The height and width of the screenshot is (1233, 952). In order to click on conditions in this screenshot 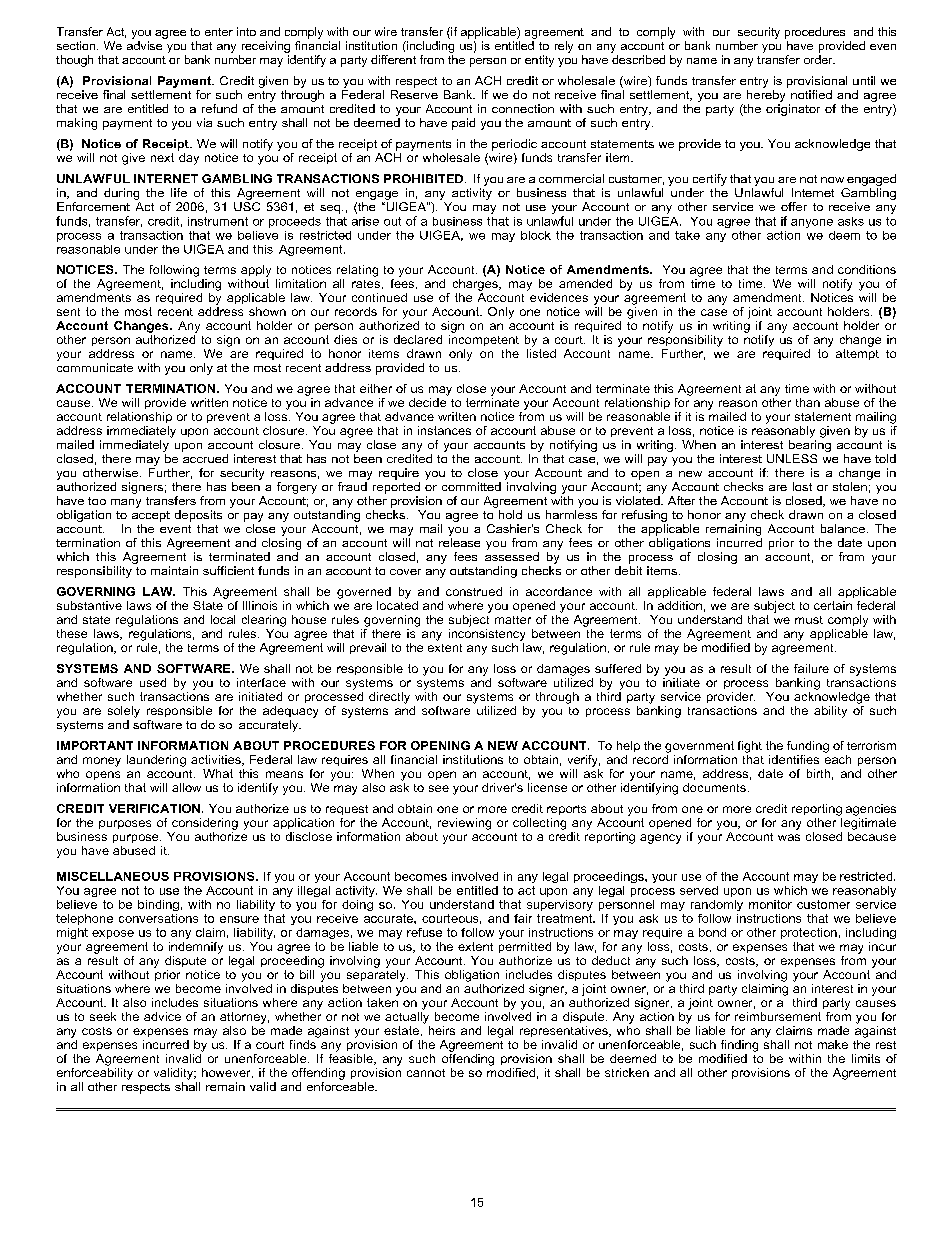, I will do `click(867, 269)`.
